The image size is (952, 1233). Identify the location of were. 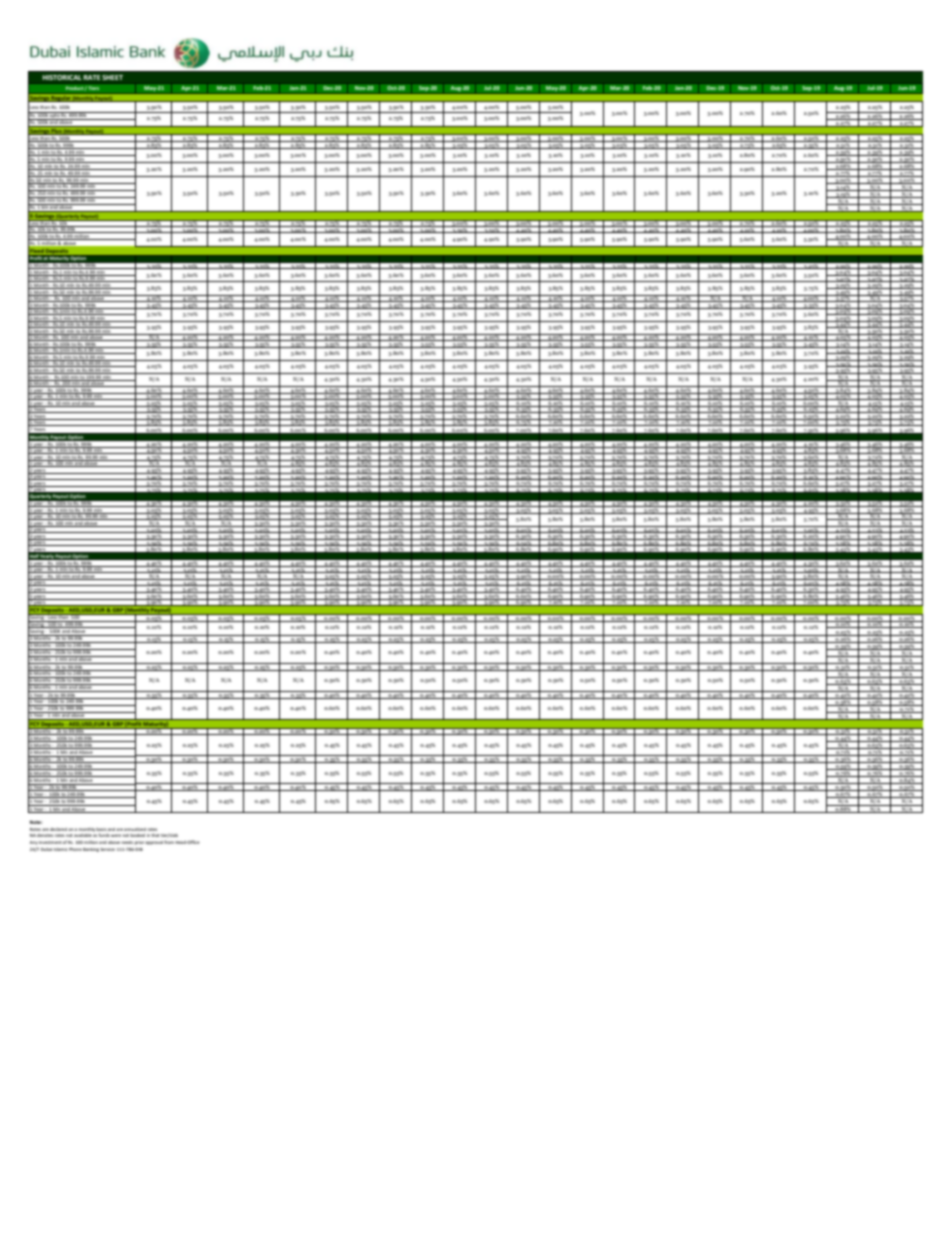
(116, 835).
